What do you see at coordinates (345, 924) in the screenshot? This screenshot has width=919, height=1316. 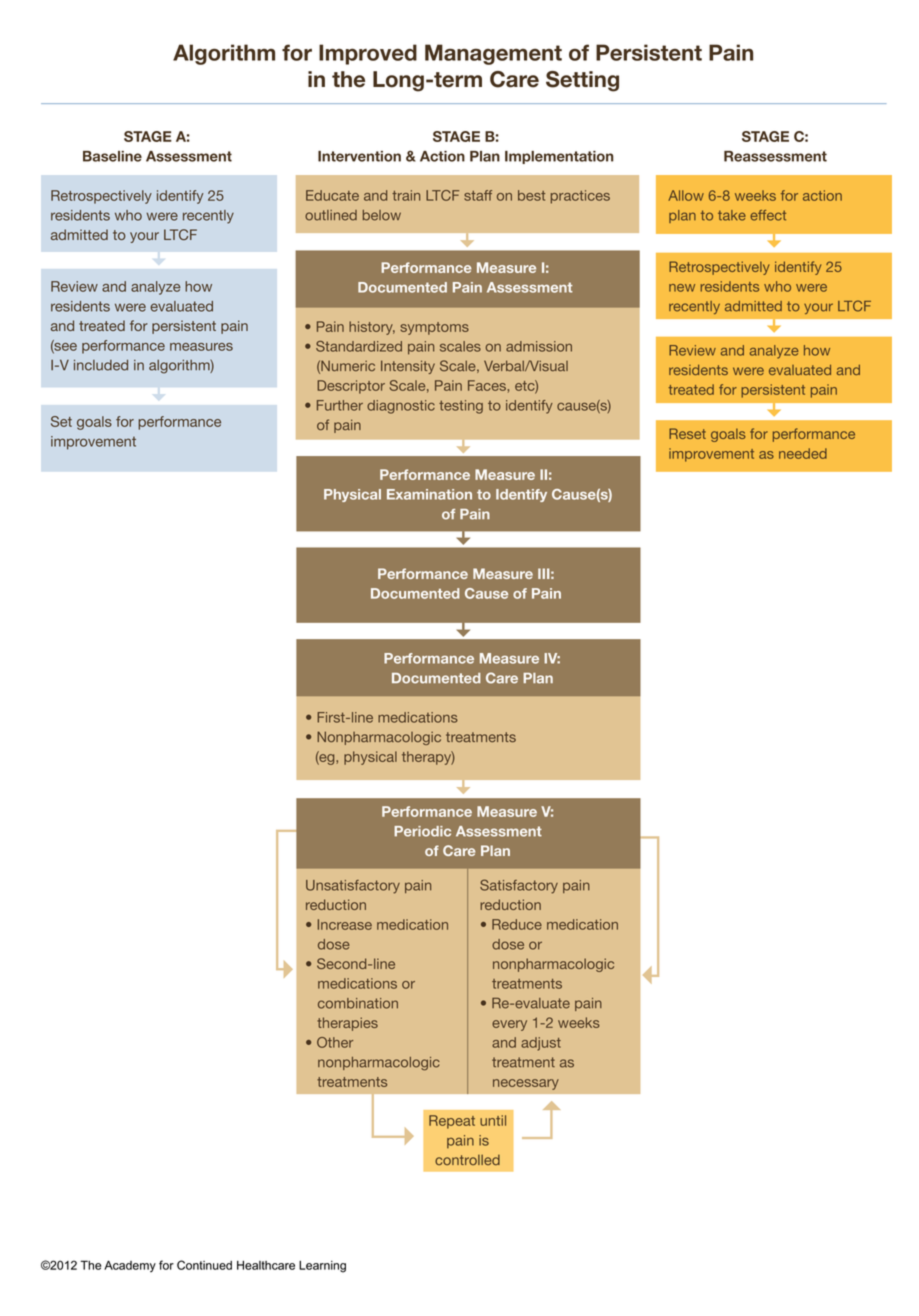 I see `Increase` at bounding box center [345, 924].
